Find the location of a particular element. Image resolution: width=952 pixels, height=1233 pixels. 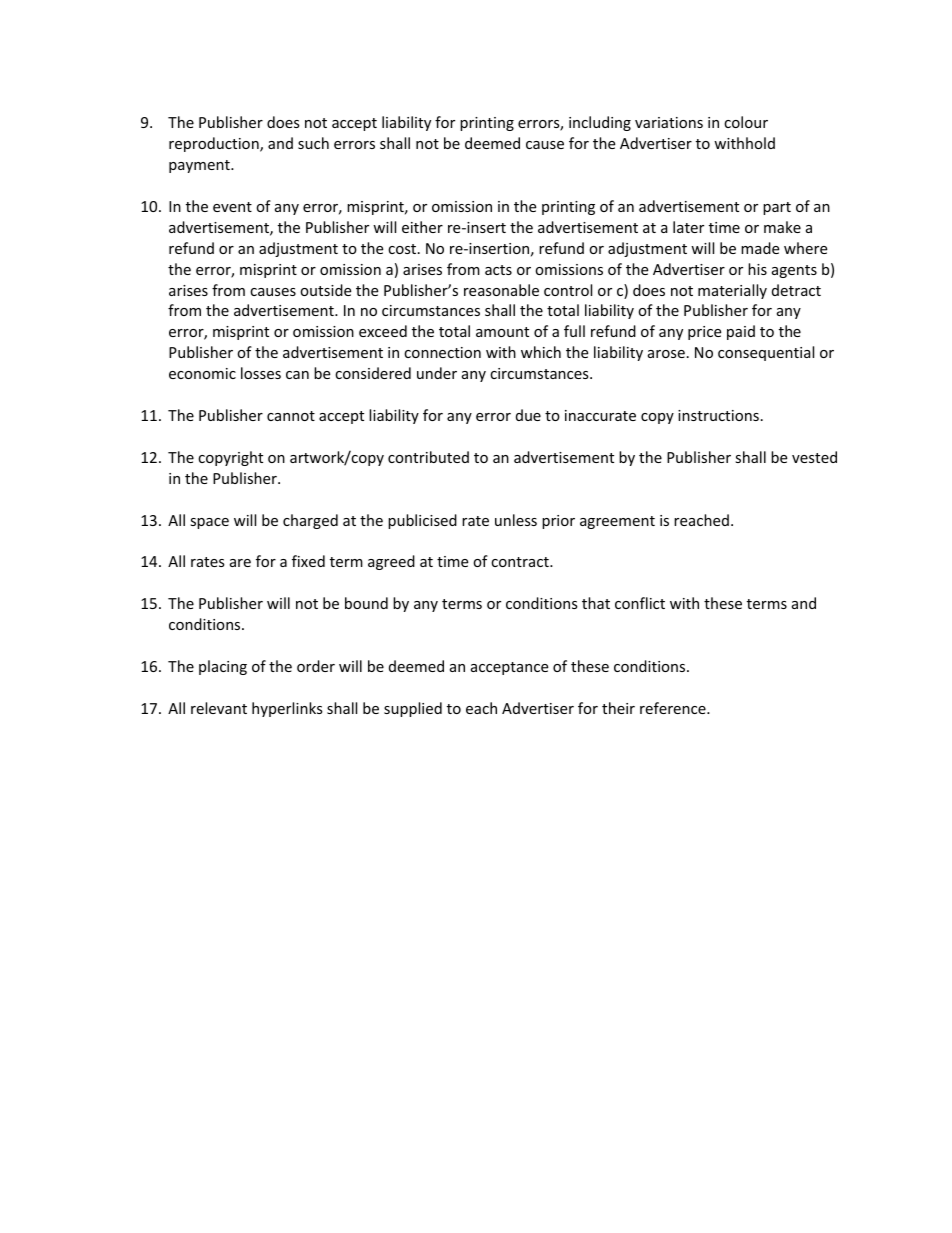

consequential is located at coordinates (766, 353).
